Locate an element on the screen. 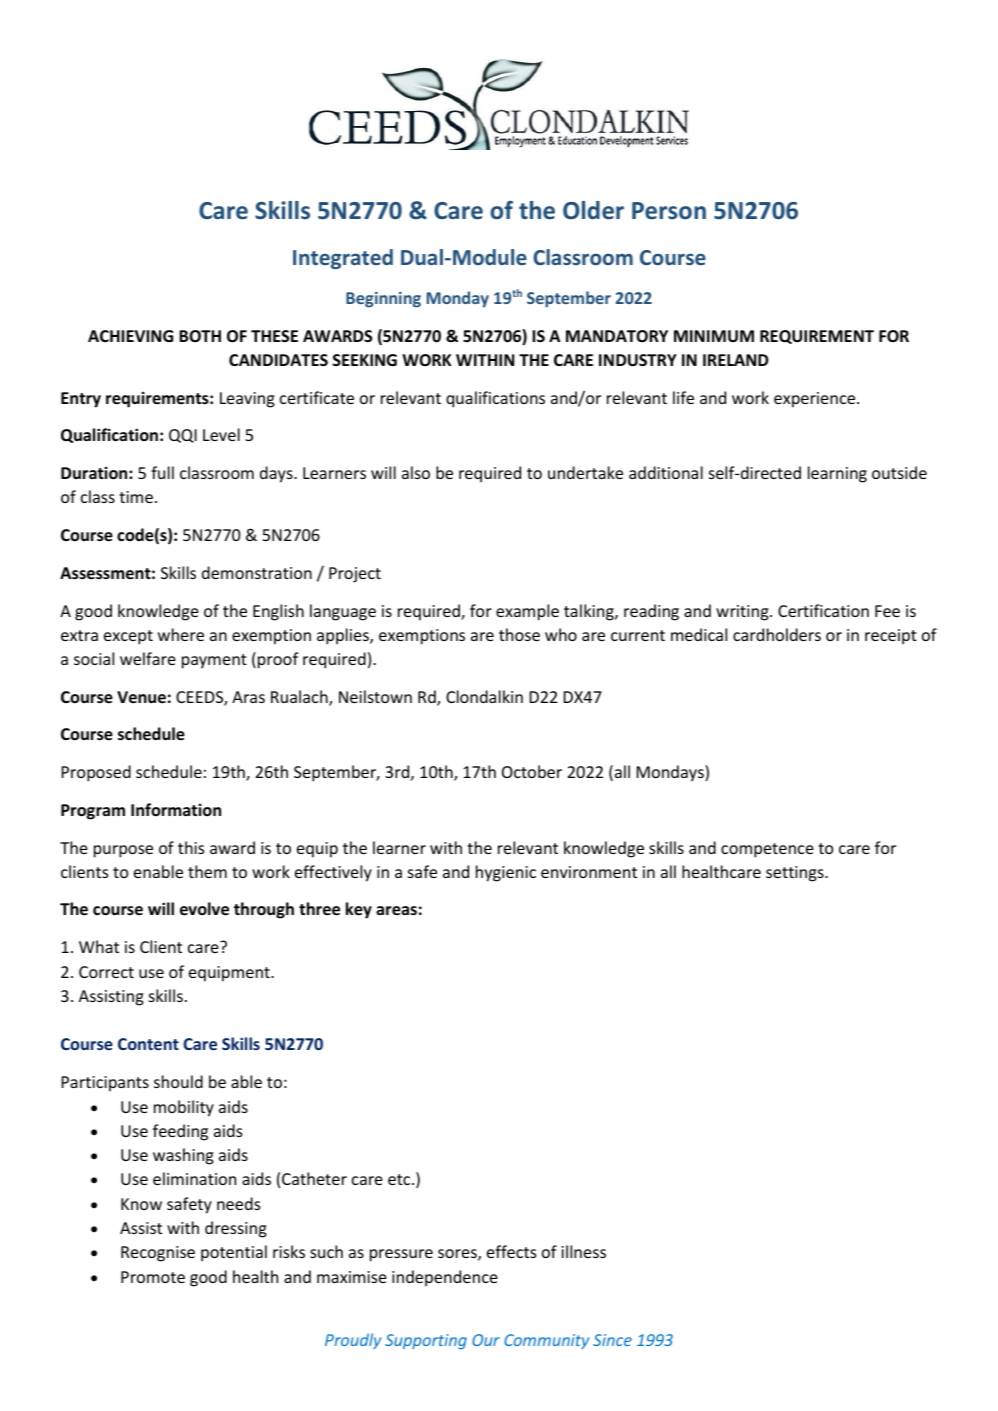 The height and width of the screenshot is (1411, 998). Person is located at coordinates (669, 211).
